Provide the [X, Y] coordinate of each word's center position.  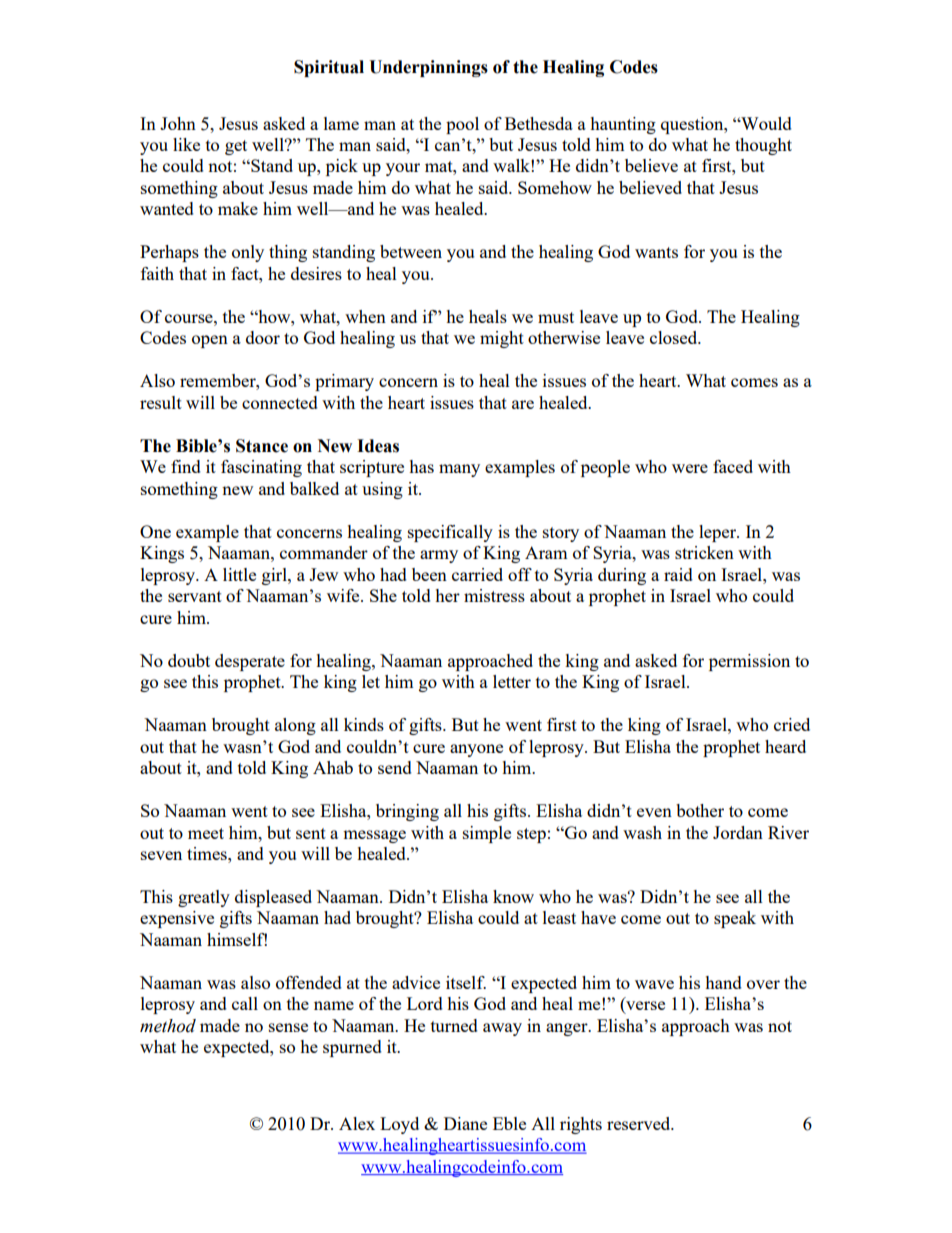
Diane [465, 1123]
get [236, 147]
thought [763, 146]
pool [462, 125]
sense [288, 1027]
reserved [640, 1123]
